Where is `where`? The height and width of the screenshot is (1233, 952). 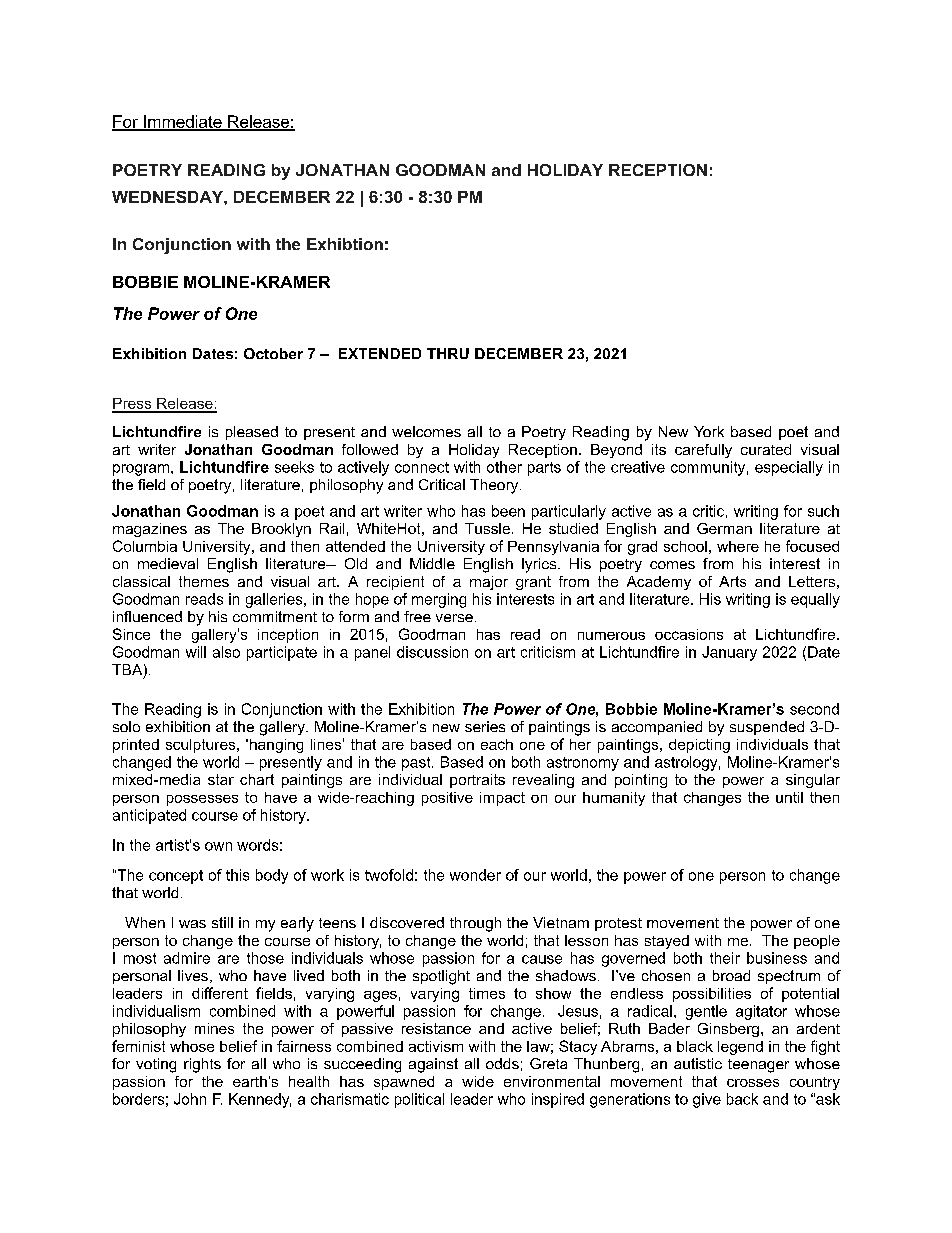 where is located at coordinates (738, 546).
